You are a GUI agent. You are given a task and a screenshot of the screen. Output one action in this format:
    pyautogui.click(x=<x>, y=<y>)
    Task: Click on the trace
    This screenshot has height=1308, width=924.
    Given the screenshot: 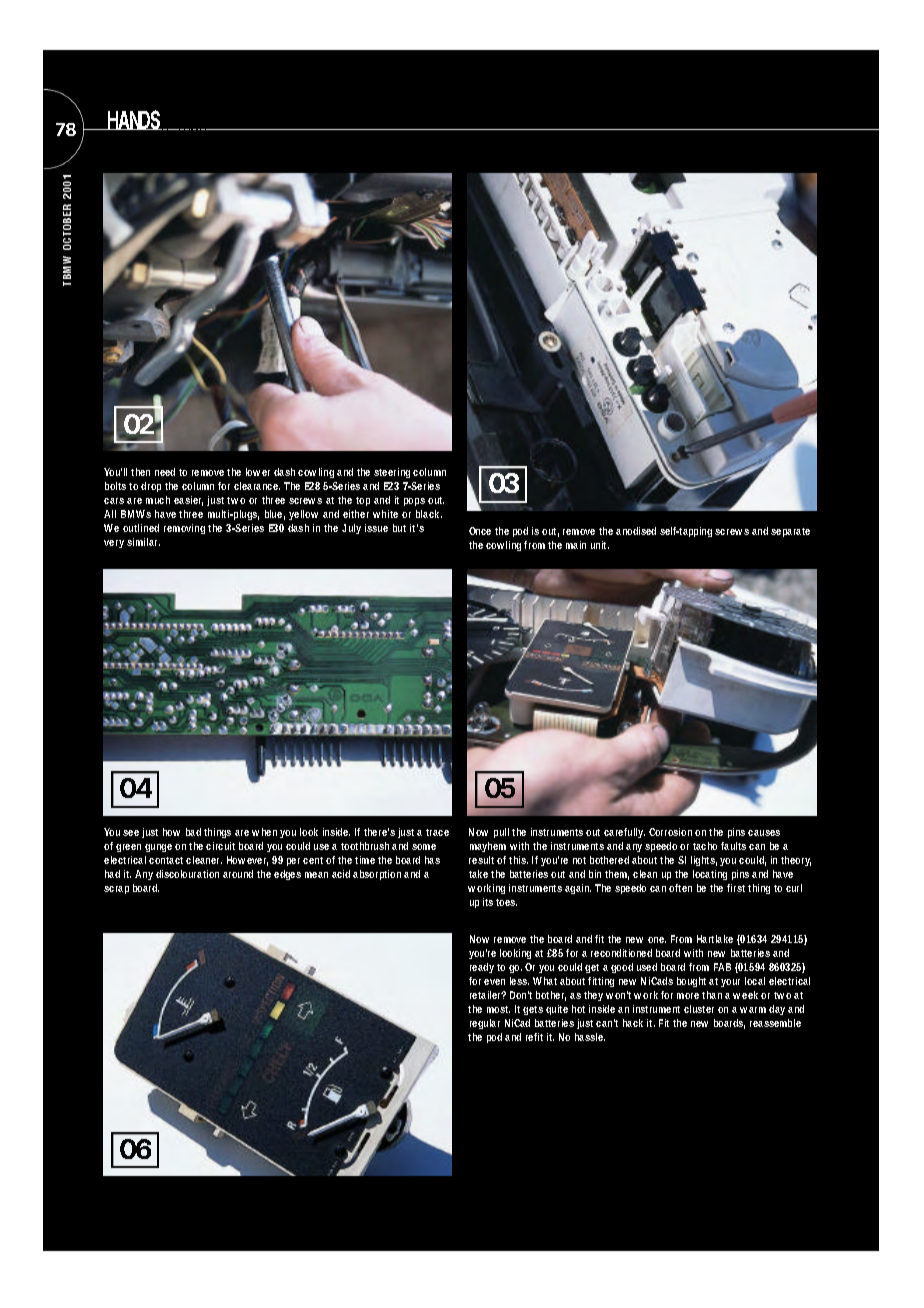 What is the action you would take?
    pyautogui.click(x=437, y=832)
